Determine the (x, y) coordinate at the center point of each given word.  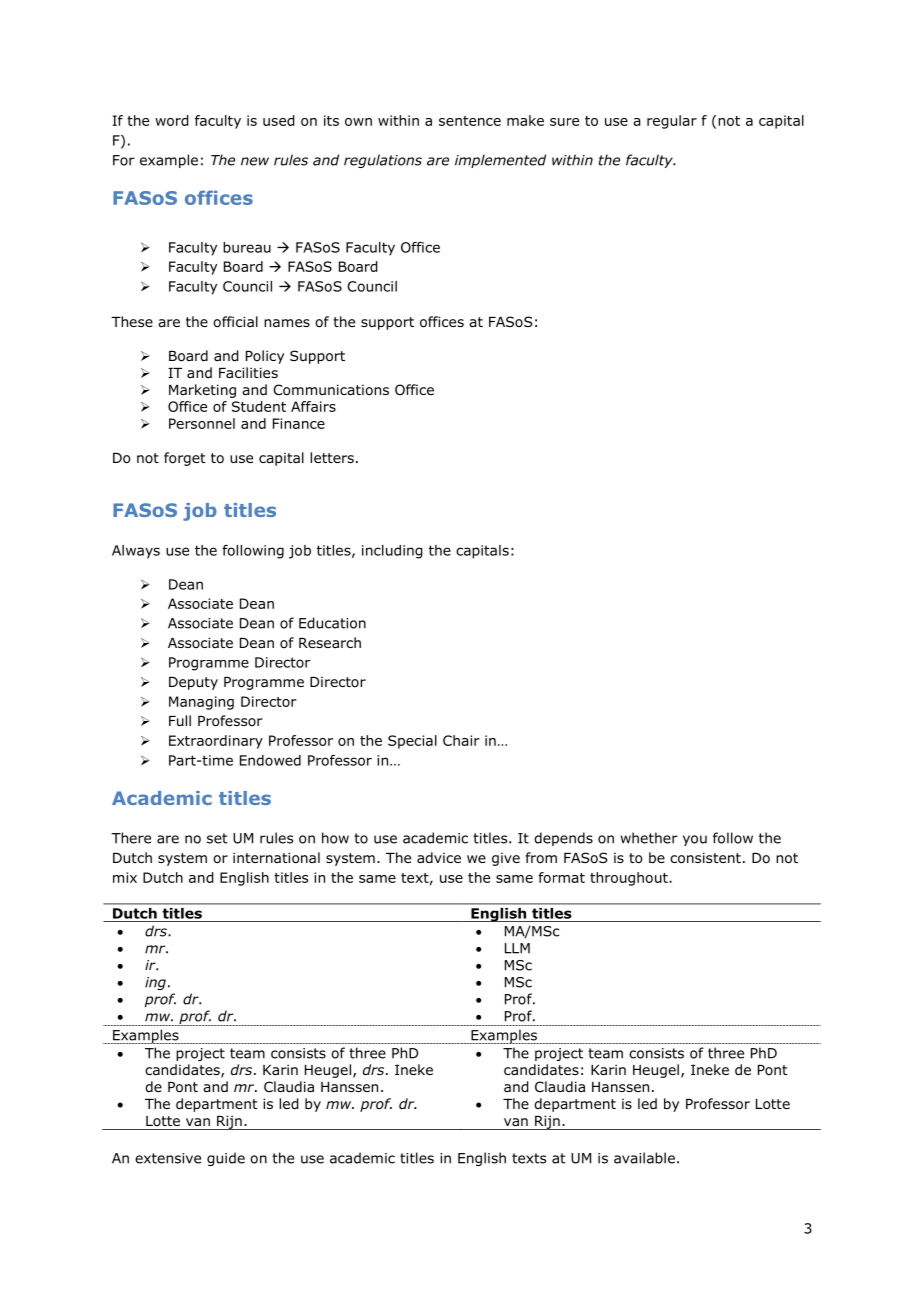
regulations (383, 161)
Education (332, 623)
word (171, 120)
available (644, 1158)
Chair (461, 740)
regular (672, 122)
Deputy (193, 683)
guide (226, 1159)
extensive (168, 1158)
